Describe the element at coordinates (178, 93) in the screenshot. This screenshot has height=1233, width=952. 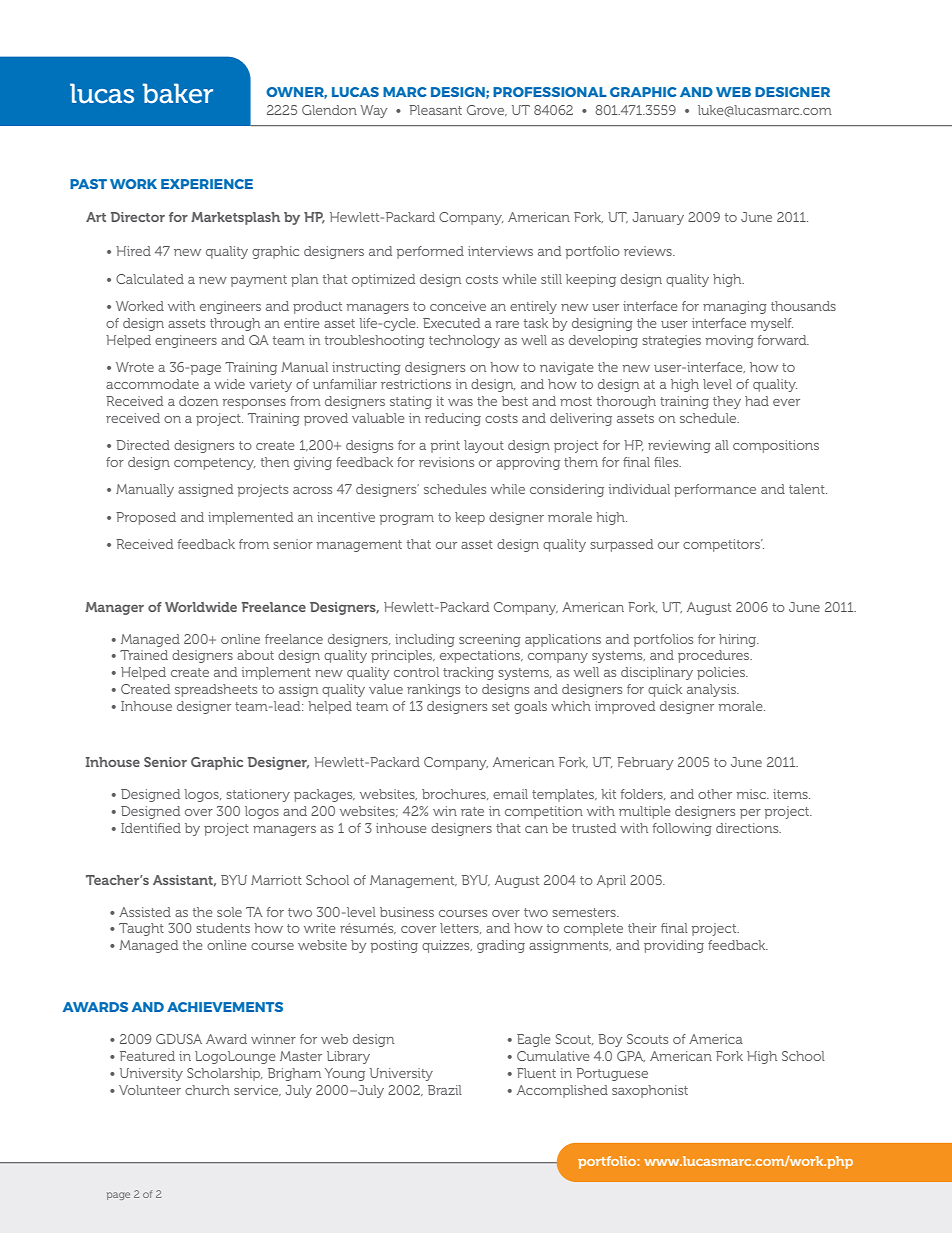
I see `baker` at that location.
